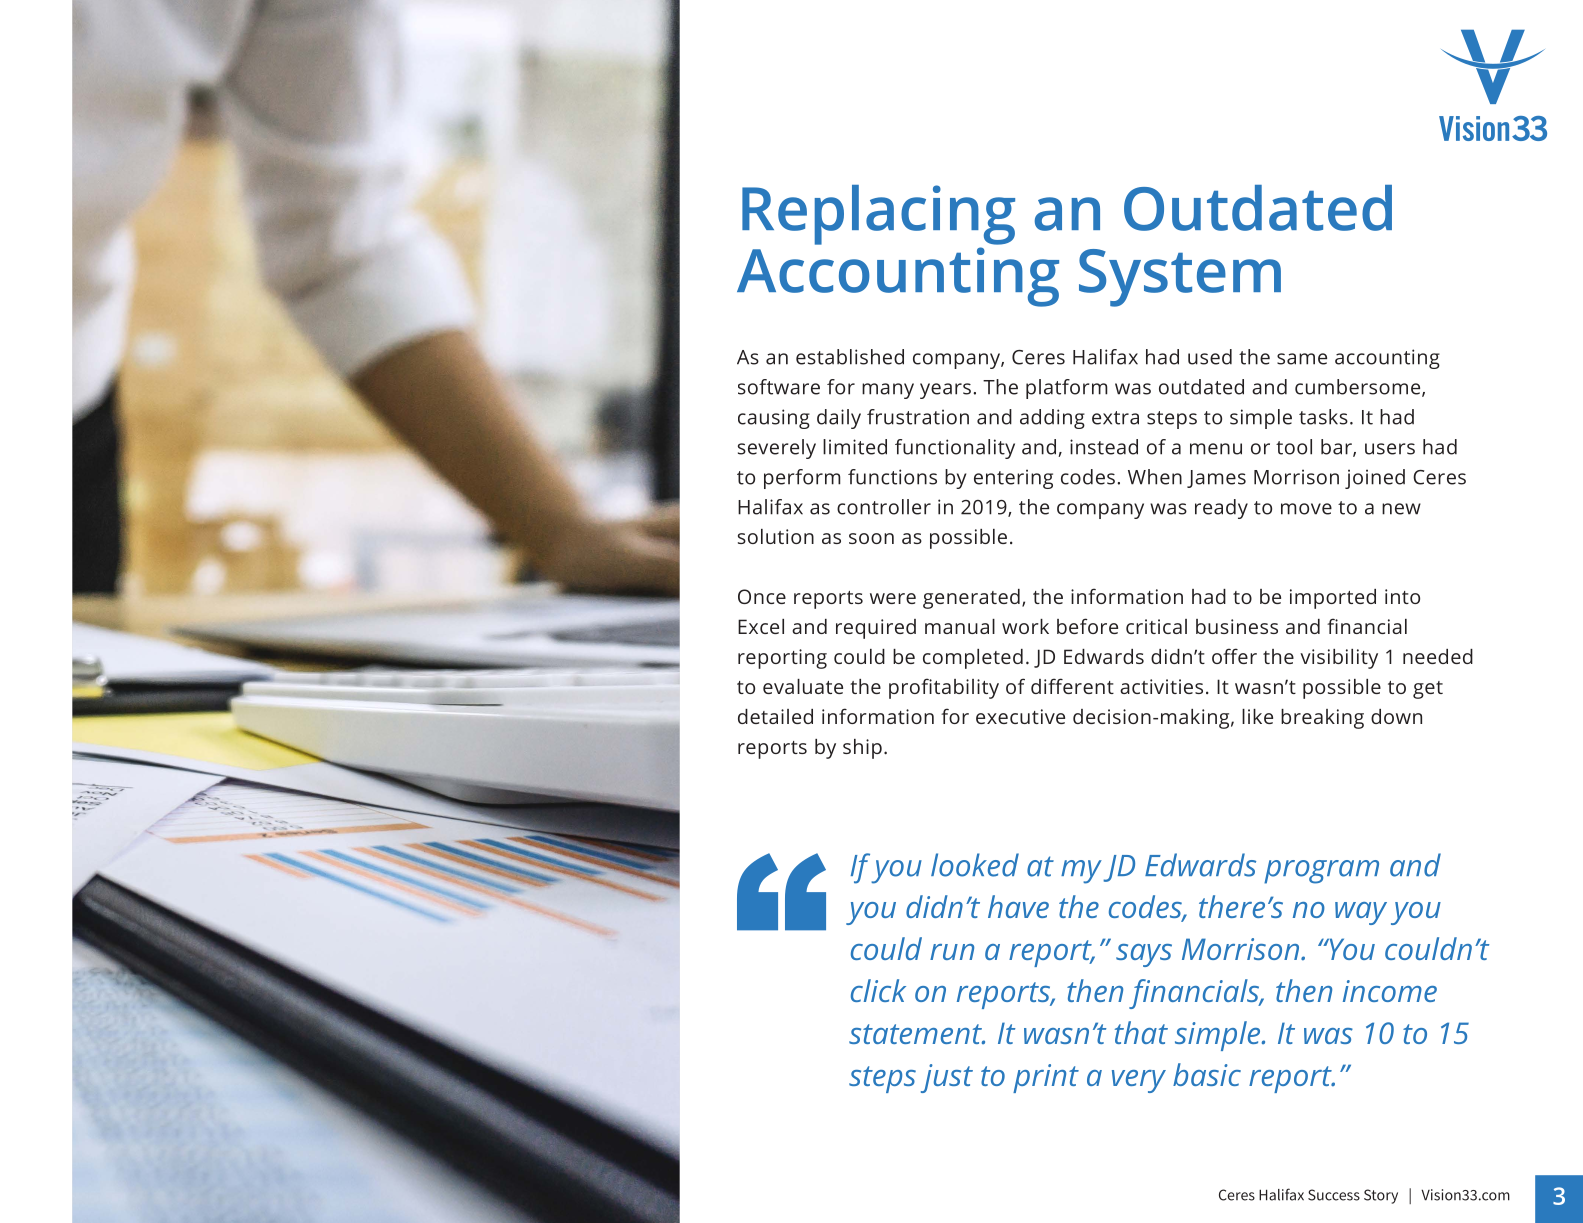 The image size is (1583, 1223). Describe the element at coordinates (878, 215) in the screenshot. I see `Replacing` at that location.
